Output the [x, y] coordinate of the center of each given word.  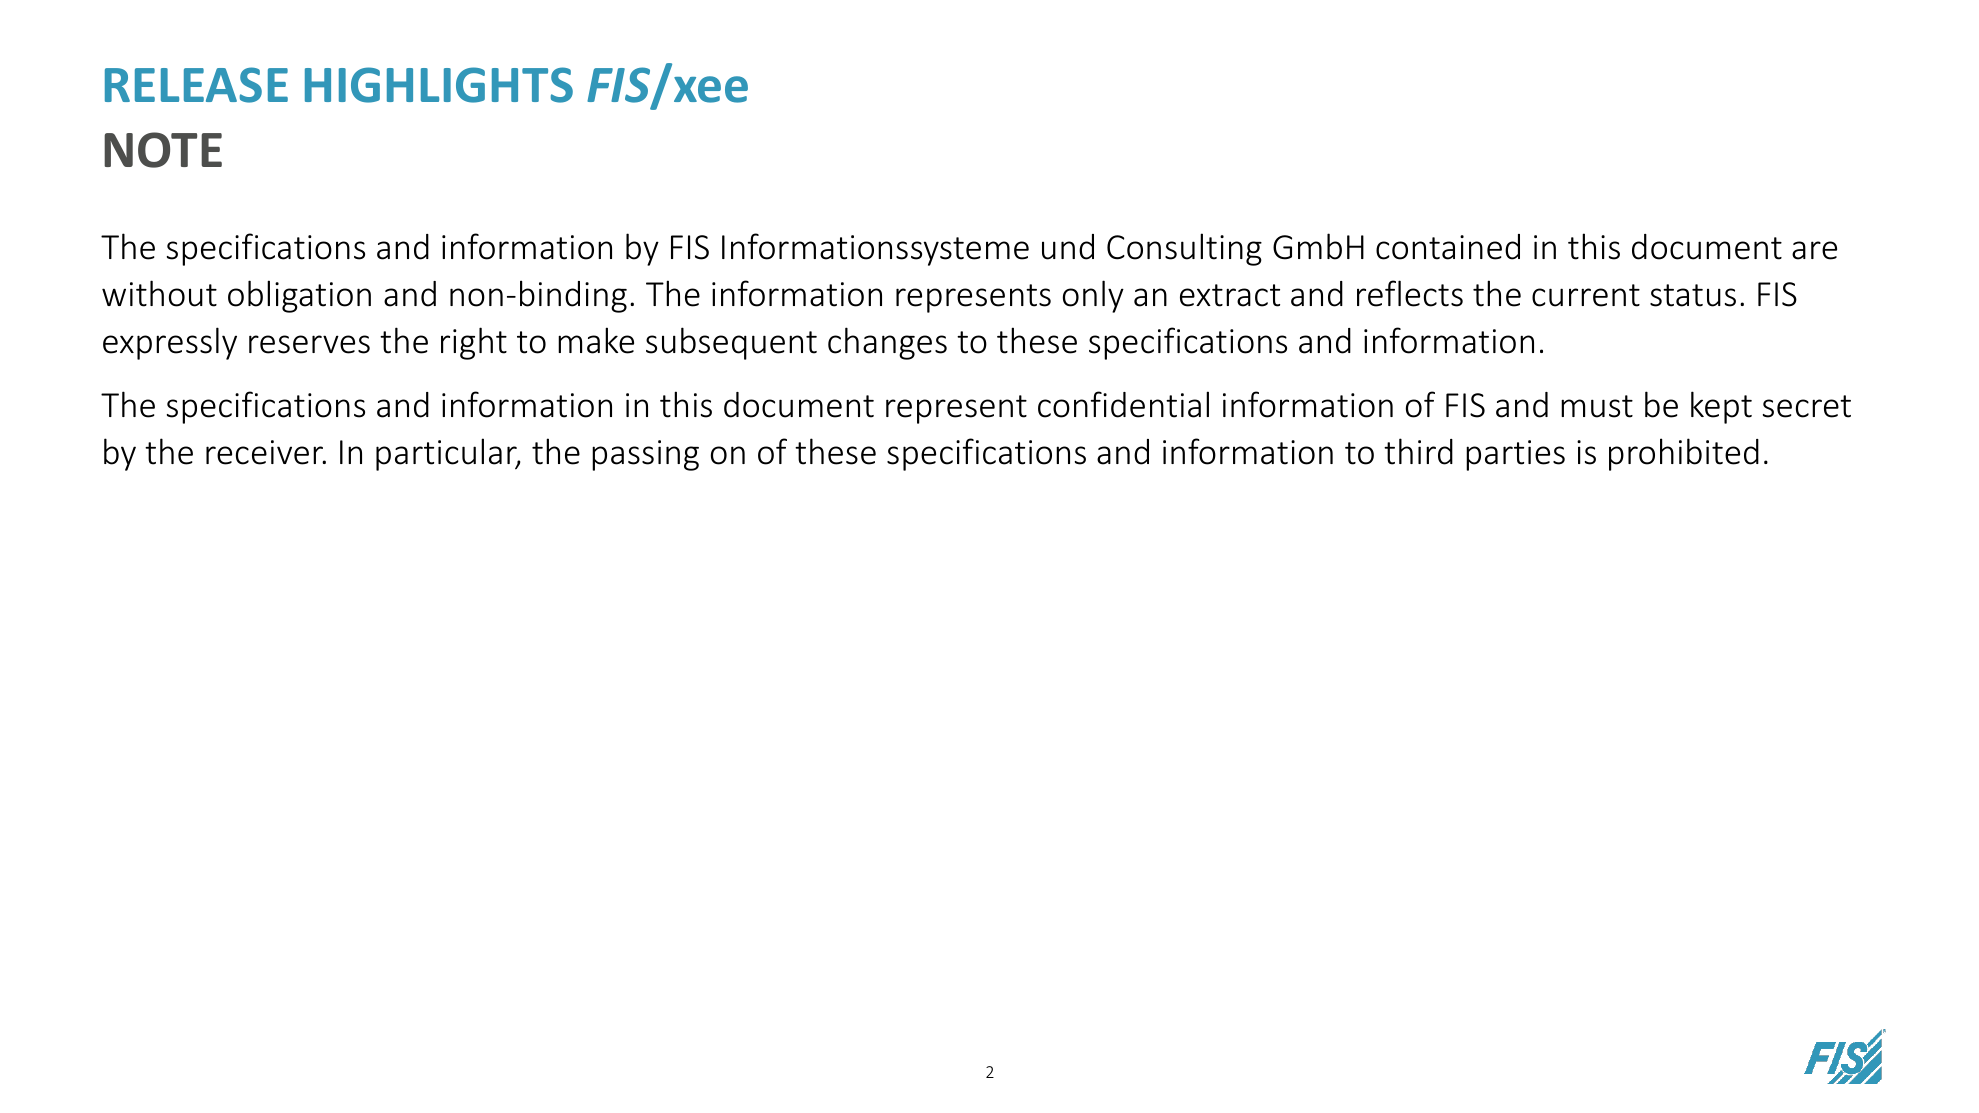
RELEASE [196, 85]
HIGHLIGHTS [439, 85]
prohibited [1684, 454]
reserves [309, 344]
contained [1448, 247]
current [1586, 295]
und [1068, 247]
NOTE [163, 150]
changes [887, 343]
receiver [266, 452]
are [1814, 250]
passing [645, 455]
